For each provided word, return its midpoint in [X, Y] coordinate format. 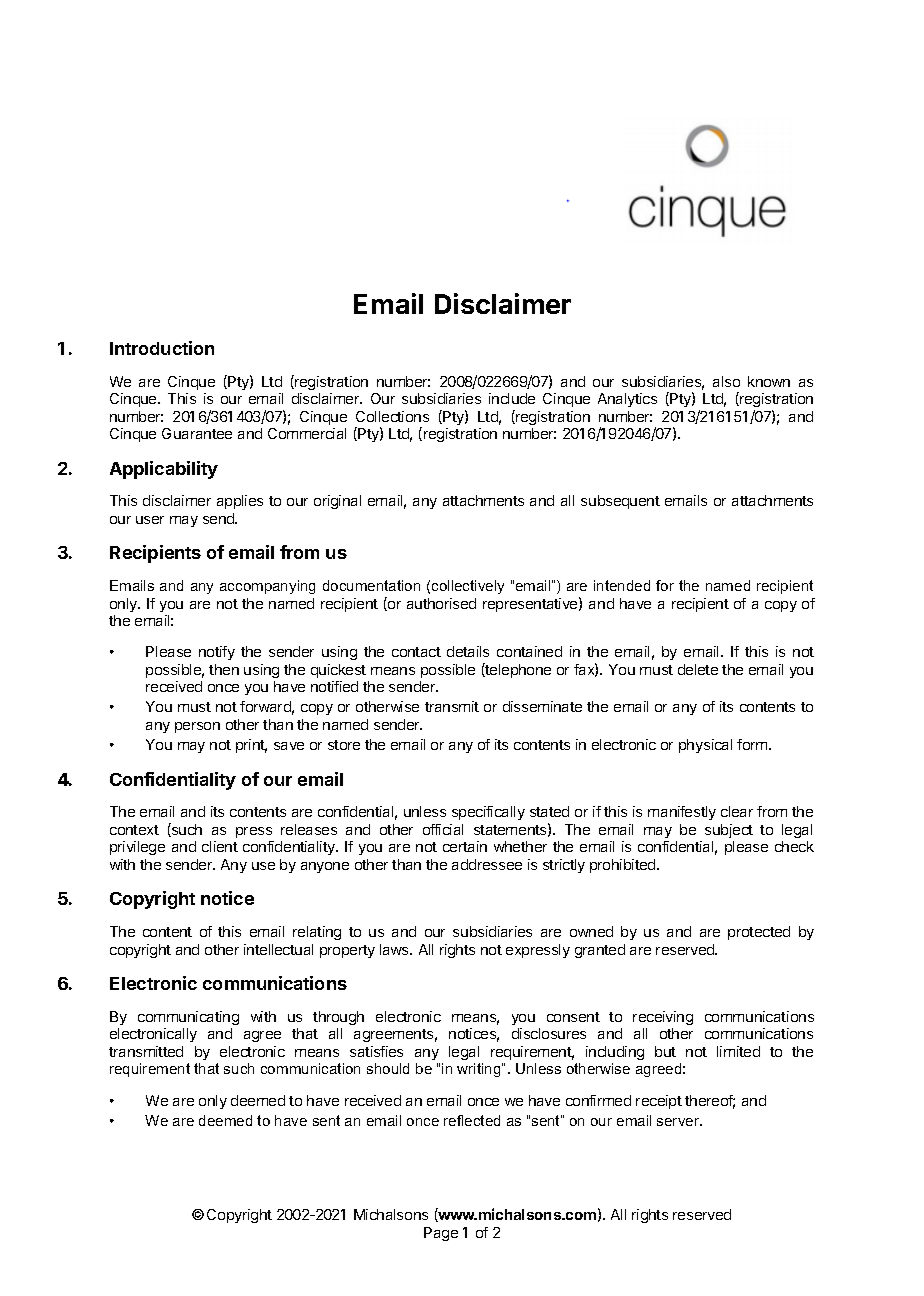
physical [705, 746]
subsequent [620, 502]
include [512, 398]
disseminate [542, 706]
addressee [487, 864]
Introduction [162, 348]
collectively [468, 587]
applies [240, 502]
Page [441, 1234]
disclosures [549, 1033]
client [220, 846]
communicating [188, 1018]
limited [738, 1051]
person [197, 727]
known [769, 381]
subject [729, 831]
